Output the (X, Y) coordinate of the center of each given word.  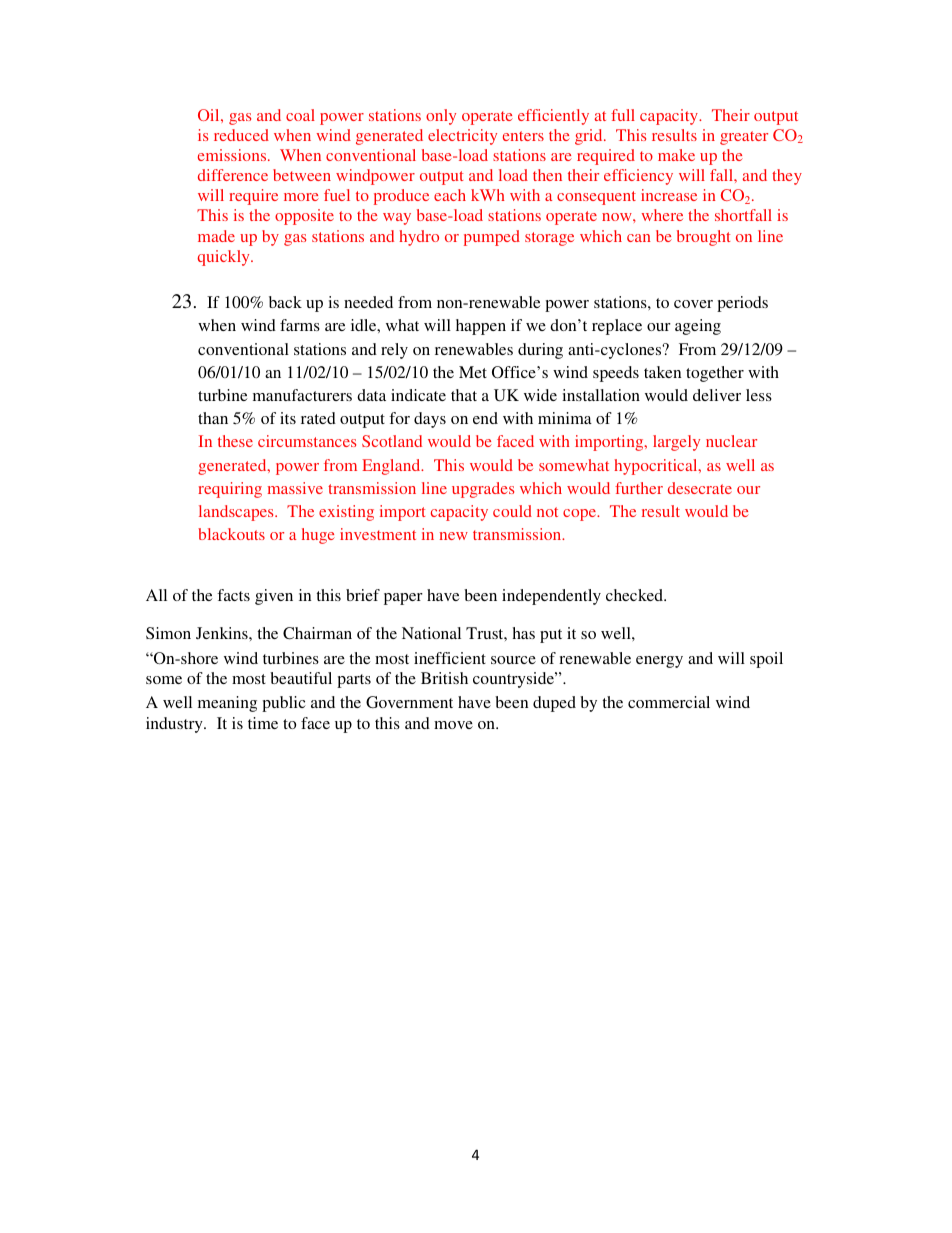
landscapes (237, 513)
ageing (698, 327)
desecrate (700, 488)
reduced (241, 135)
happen (481, 327)
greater (744, 138)
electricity (462, 137)
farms (300, 325)
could (512, 511)
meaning (227, 704)
